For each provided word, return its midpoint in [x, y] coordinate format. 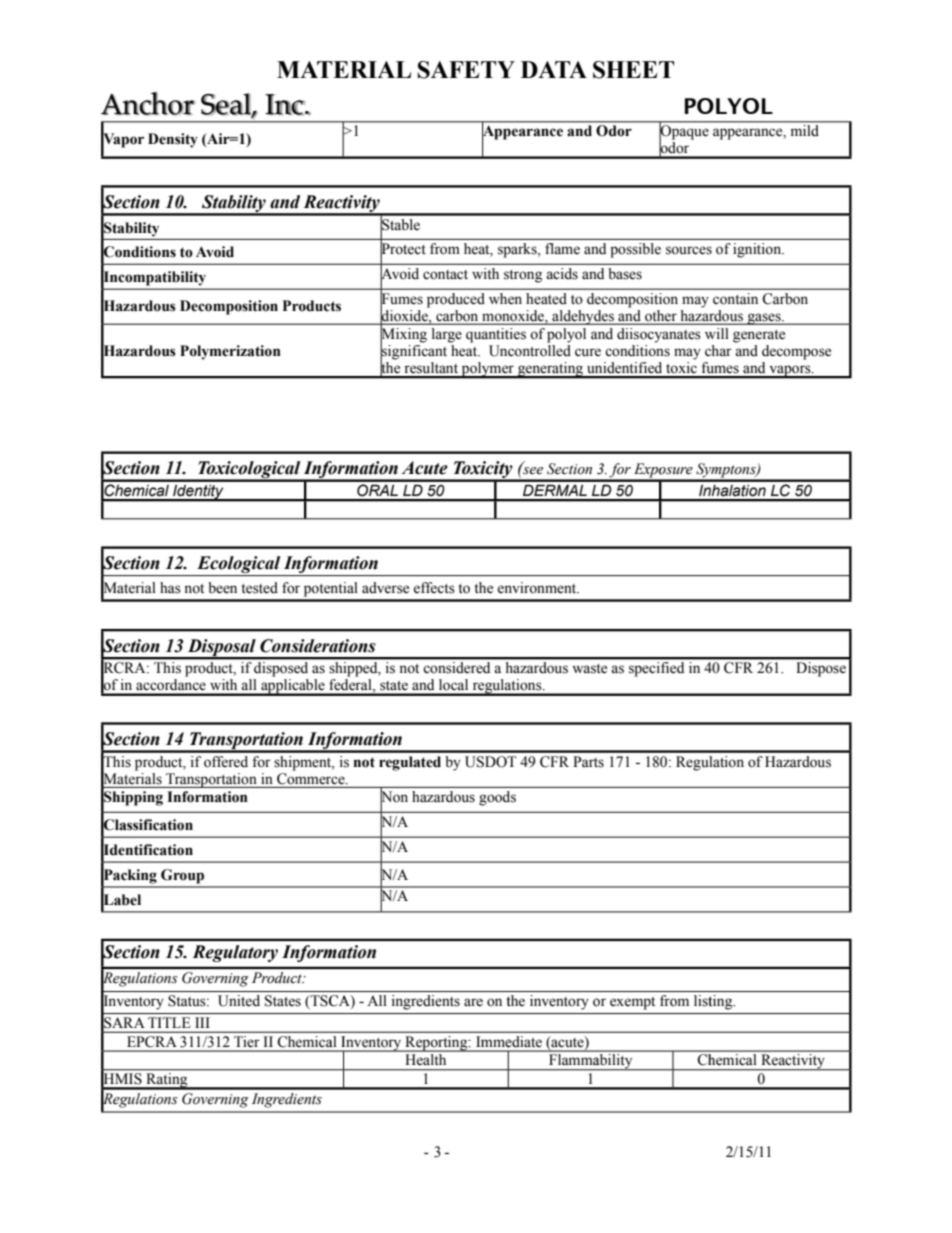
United [239, 1001]
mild [804, 130]
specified [656, 669]
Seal [227, 104]
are [473, 1002]
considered [457, 667]
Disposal [221, 648]
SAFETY [466, 70]
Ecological [239, 566]
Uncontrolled [530, 349]
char [718, 351]
